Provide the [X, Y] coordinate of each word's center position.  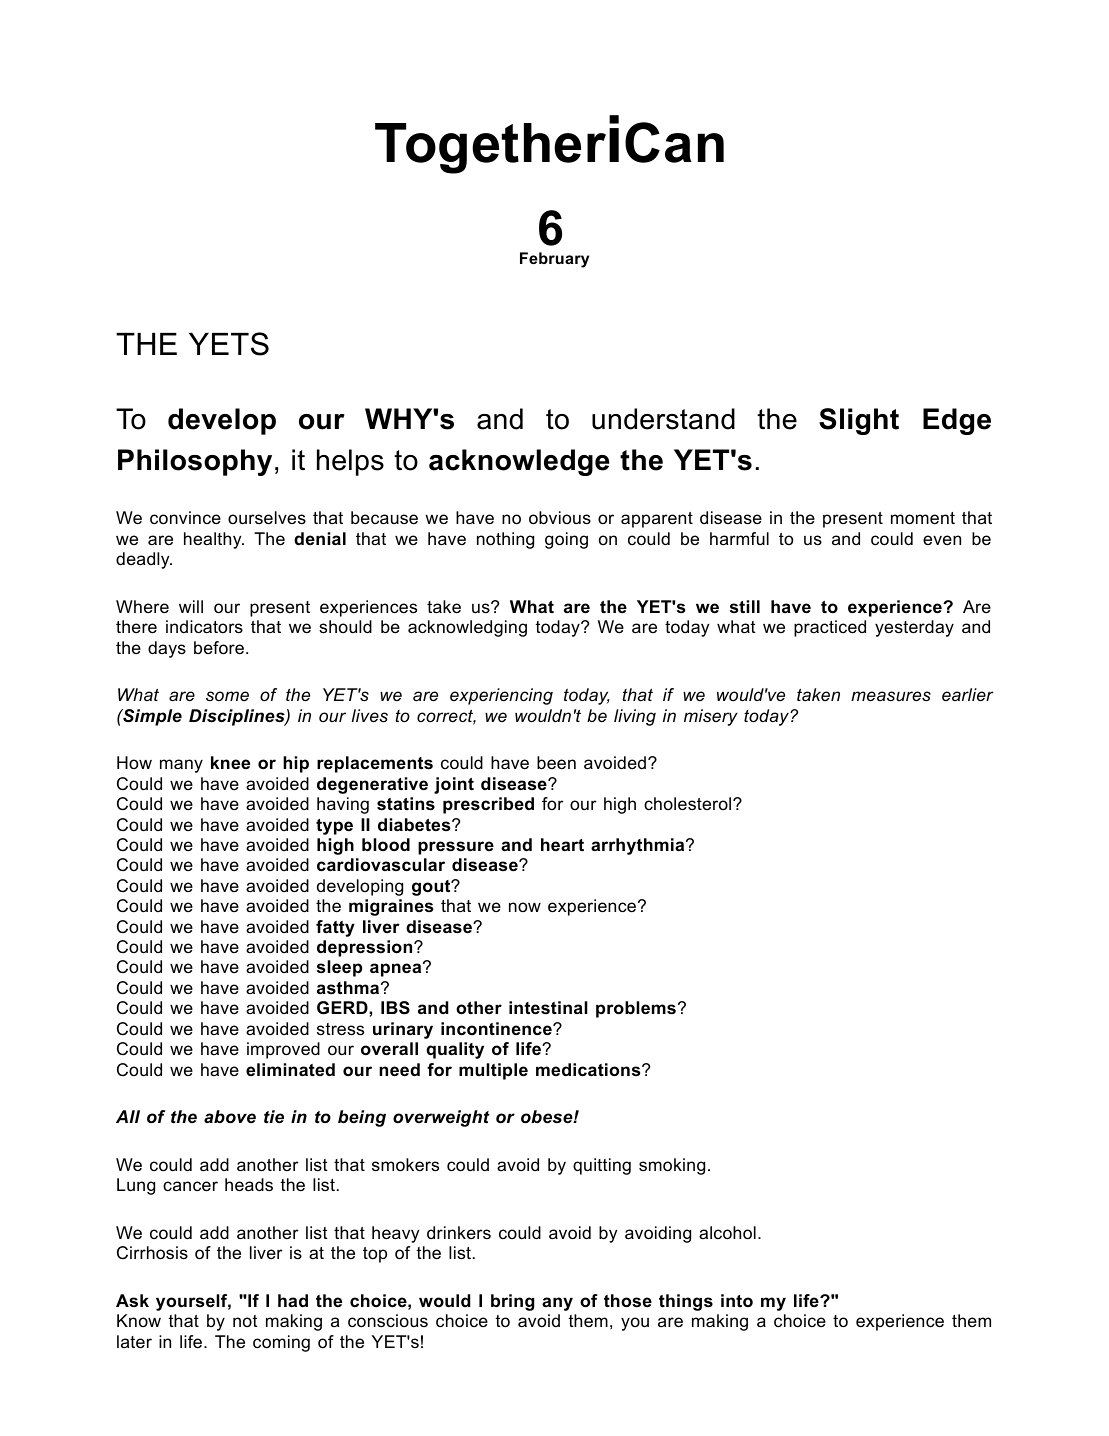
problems [636, 1009]
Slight [859, 421]
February [554, 260]
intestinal [548, 1008]
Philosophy [195, 462]
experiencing [501, 696]
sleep [339, 968]
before [219, 647]
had [293, 1300]
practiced [830, 628]
